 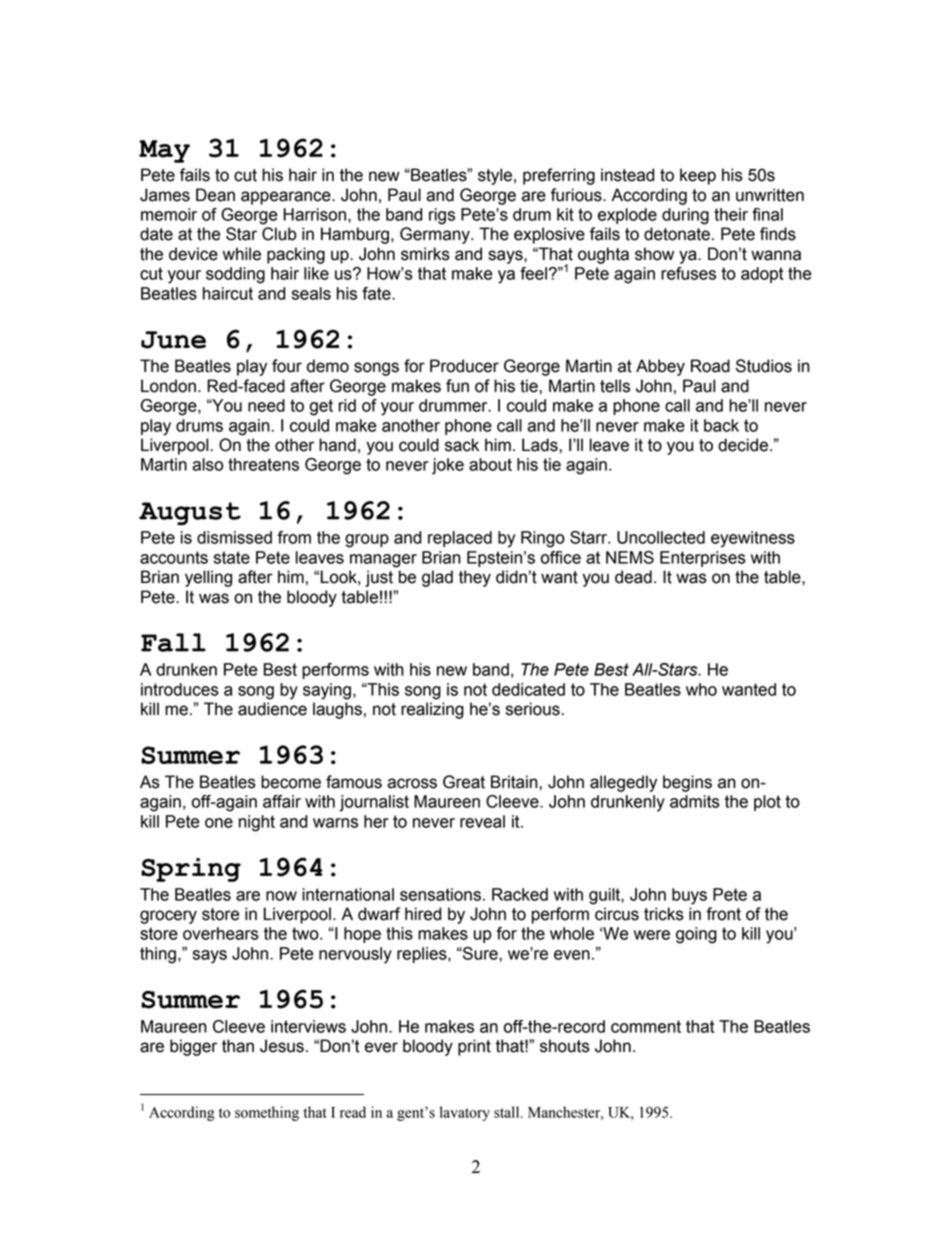 What do you see at coordinates (238, 1046) in the document?
I see `than` at bounding box center [238, 1046].
